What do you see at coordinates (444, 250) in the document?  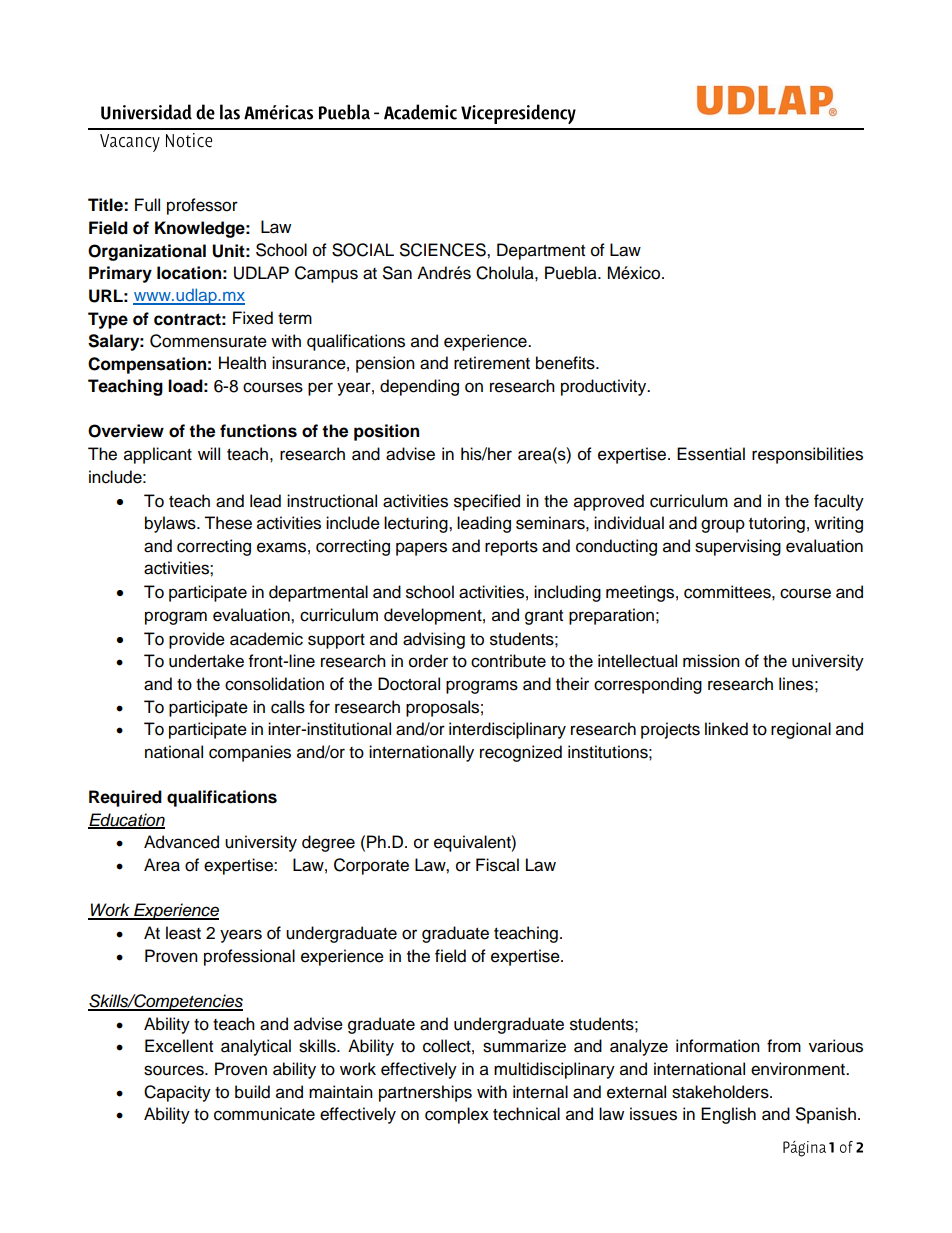 I see `SCIENCES` at bounding box center [444, 250].
